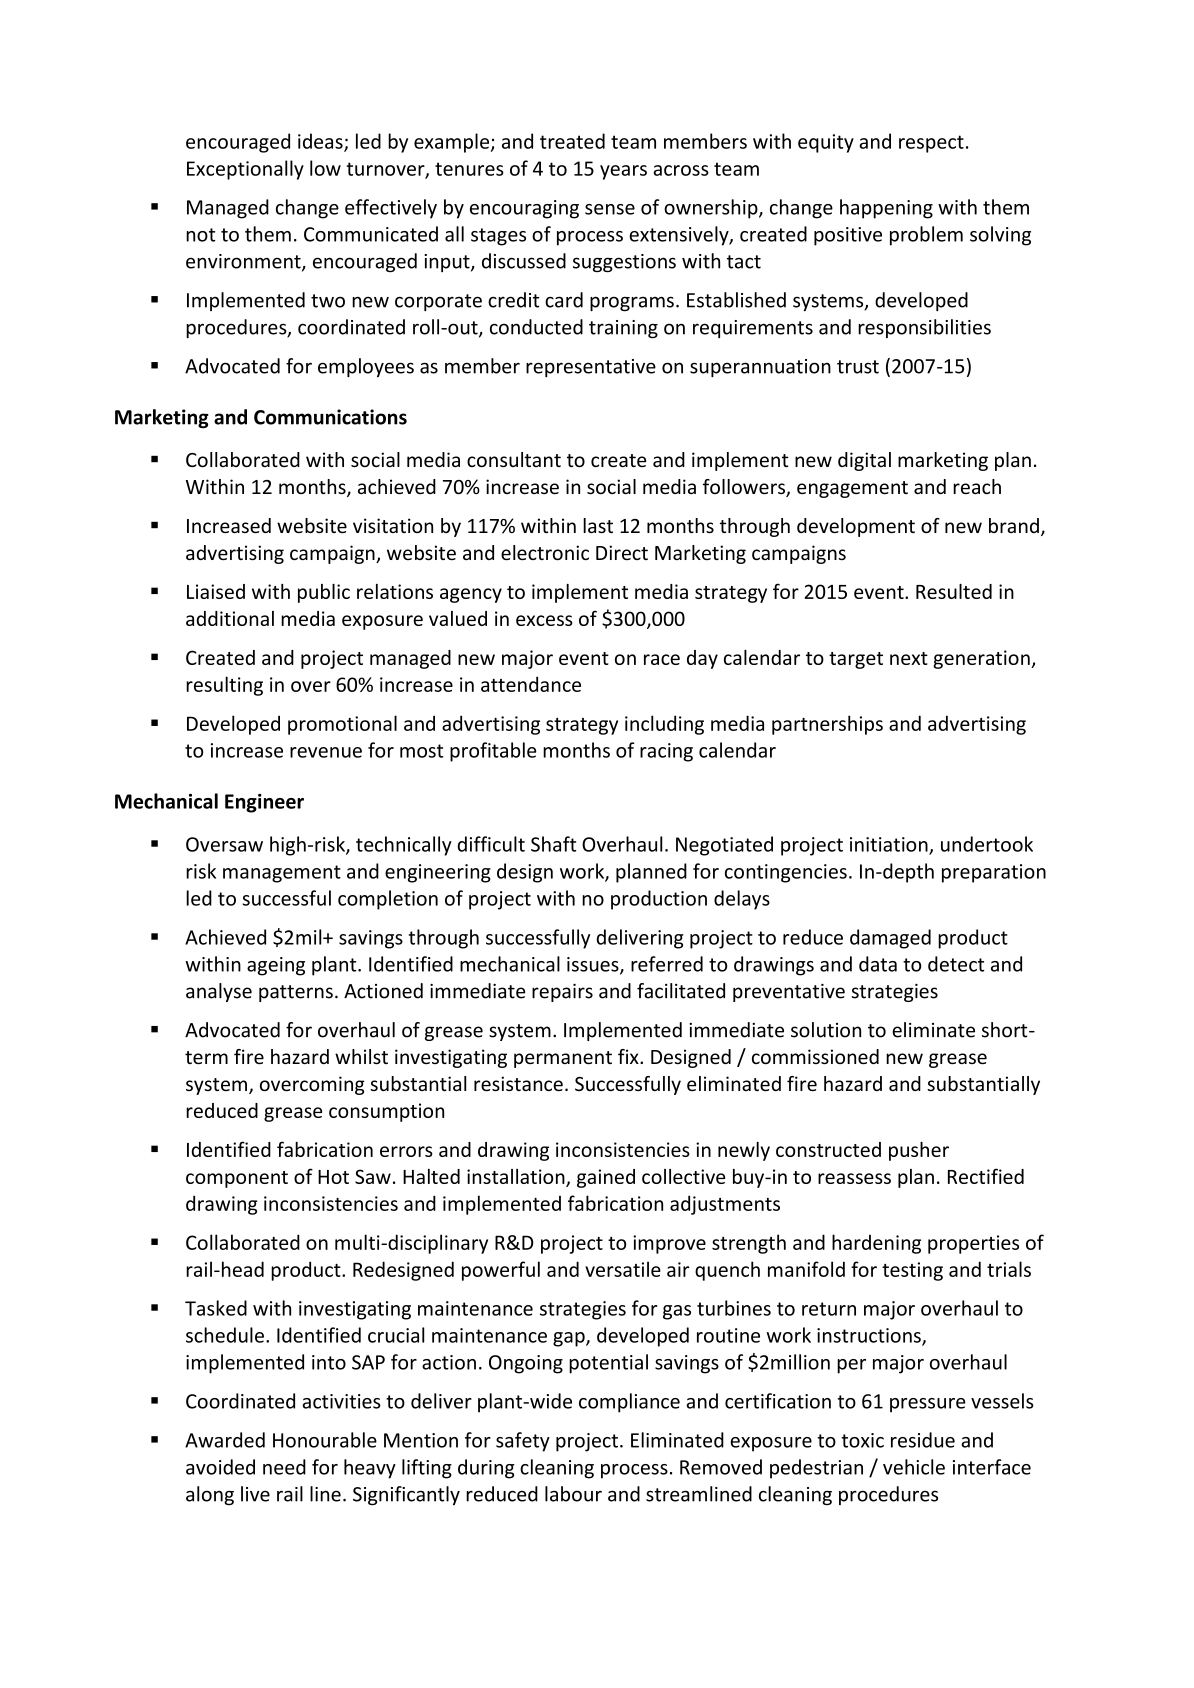 Image resolution: width=1194 pixels, height=1688 pixels. What do you see at coordinates (886, 209) in the screenshot?
I see `happening` at bounding box center [886, 209].
